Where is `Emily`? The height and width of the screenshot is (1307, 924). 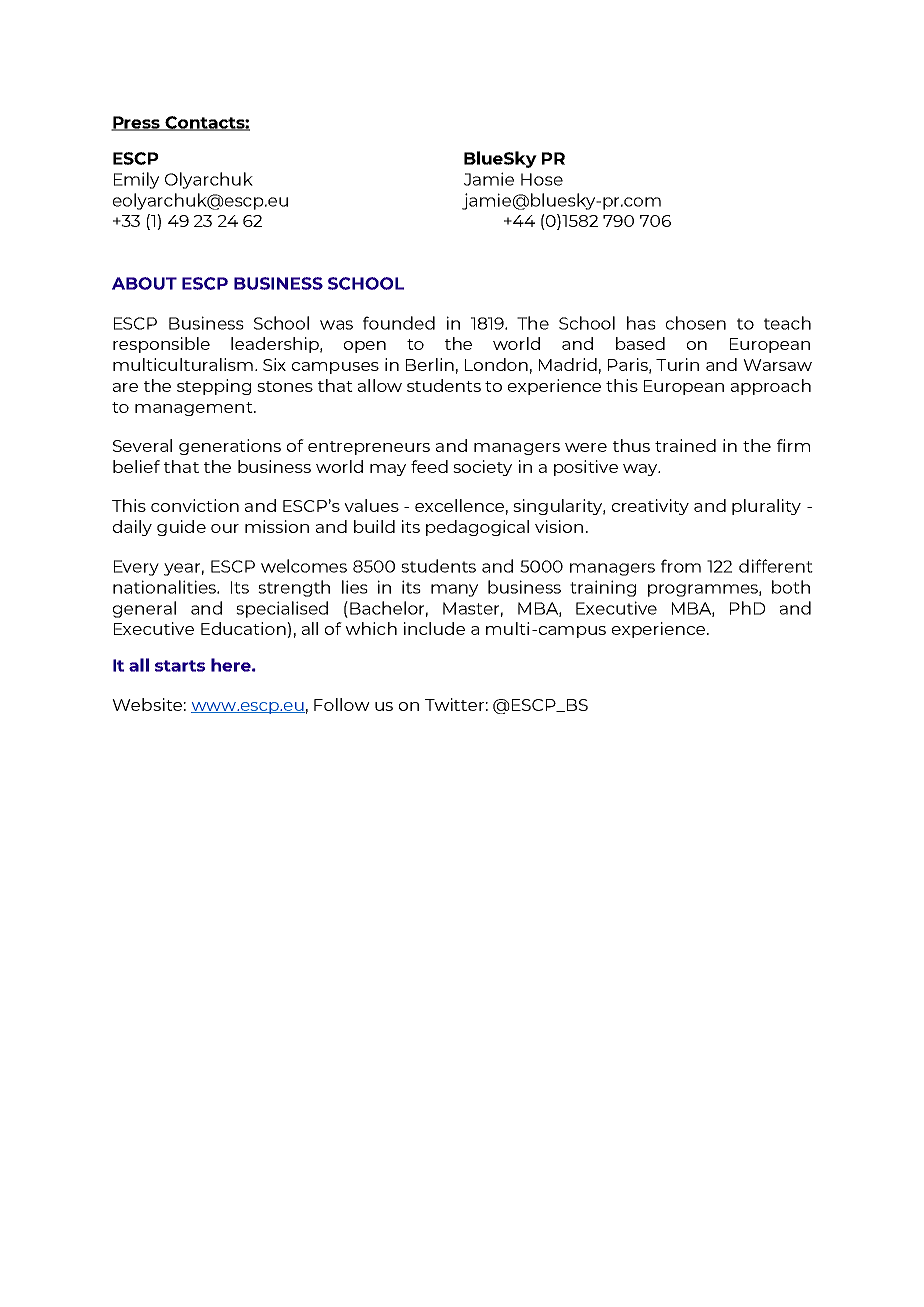
Emily is located at coordinates (136, 180).
